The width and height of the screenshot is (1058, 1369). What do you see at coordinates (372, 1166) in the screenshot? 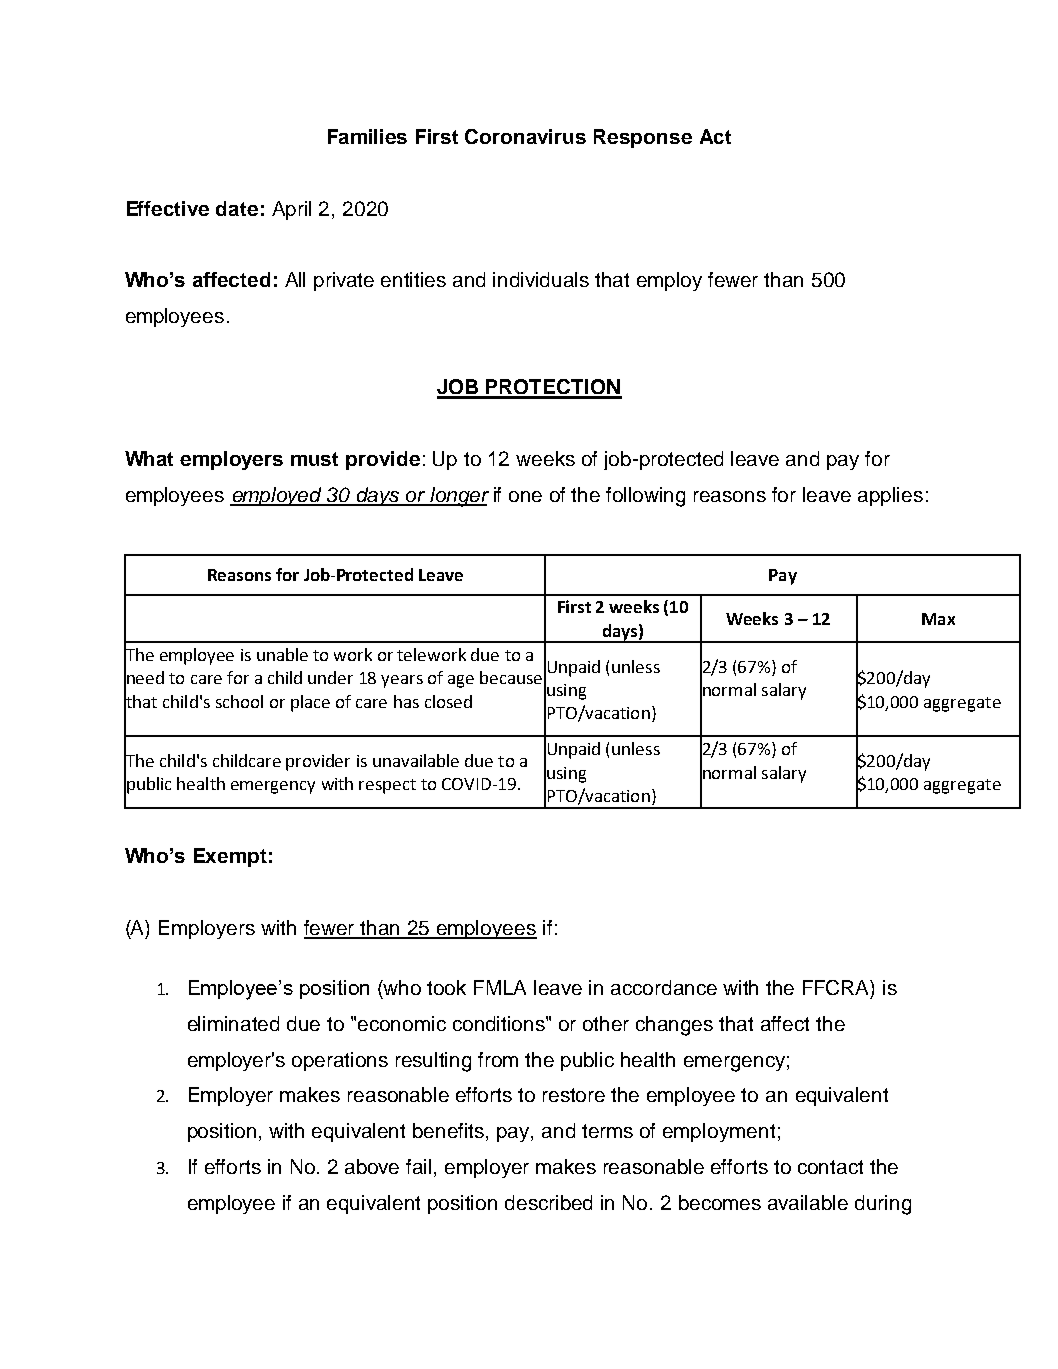
I see `above` at bounding box center [372, 1166].
